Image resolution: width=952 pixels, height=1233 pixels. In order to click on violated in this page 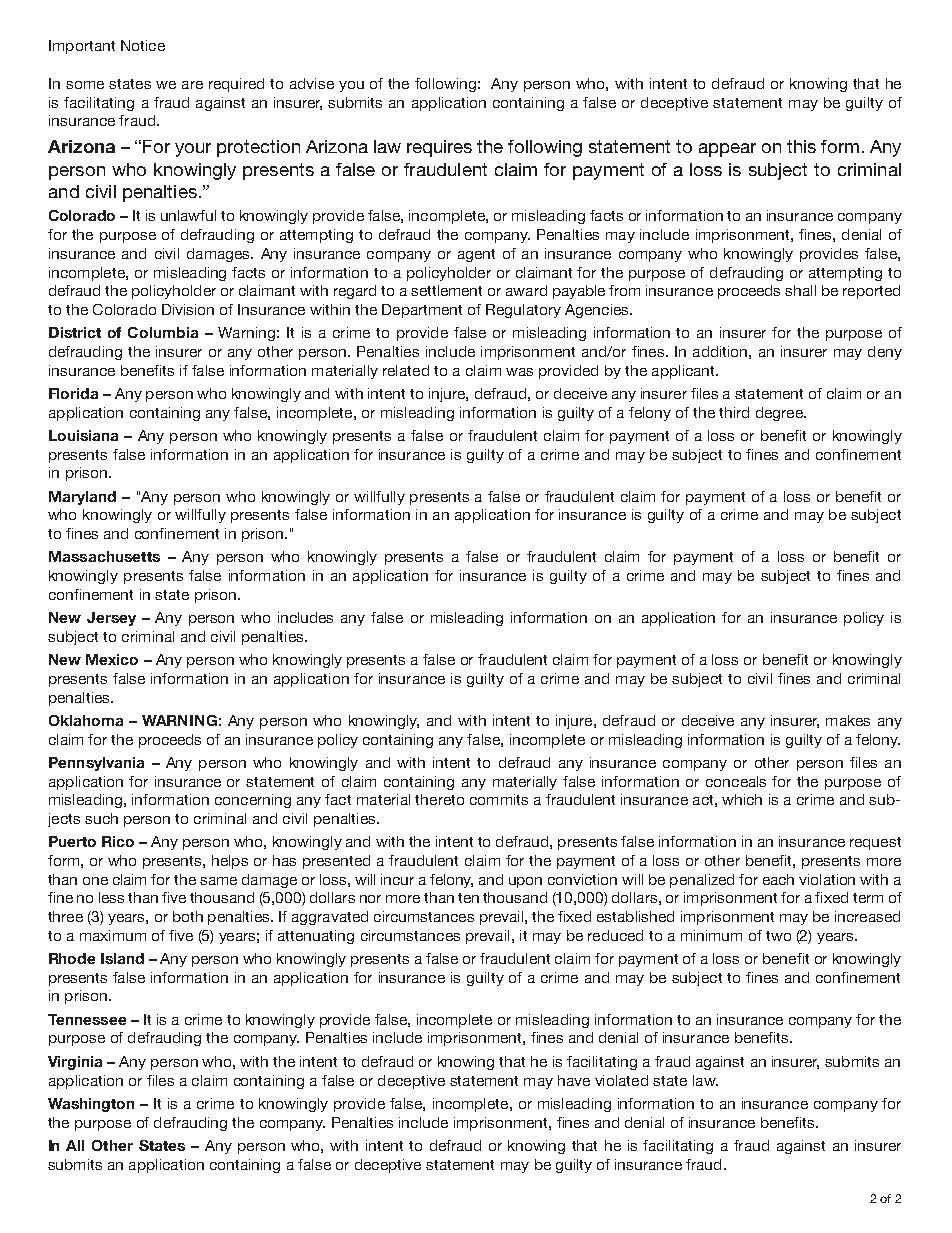, I will do `click(621, 1080)`.
